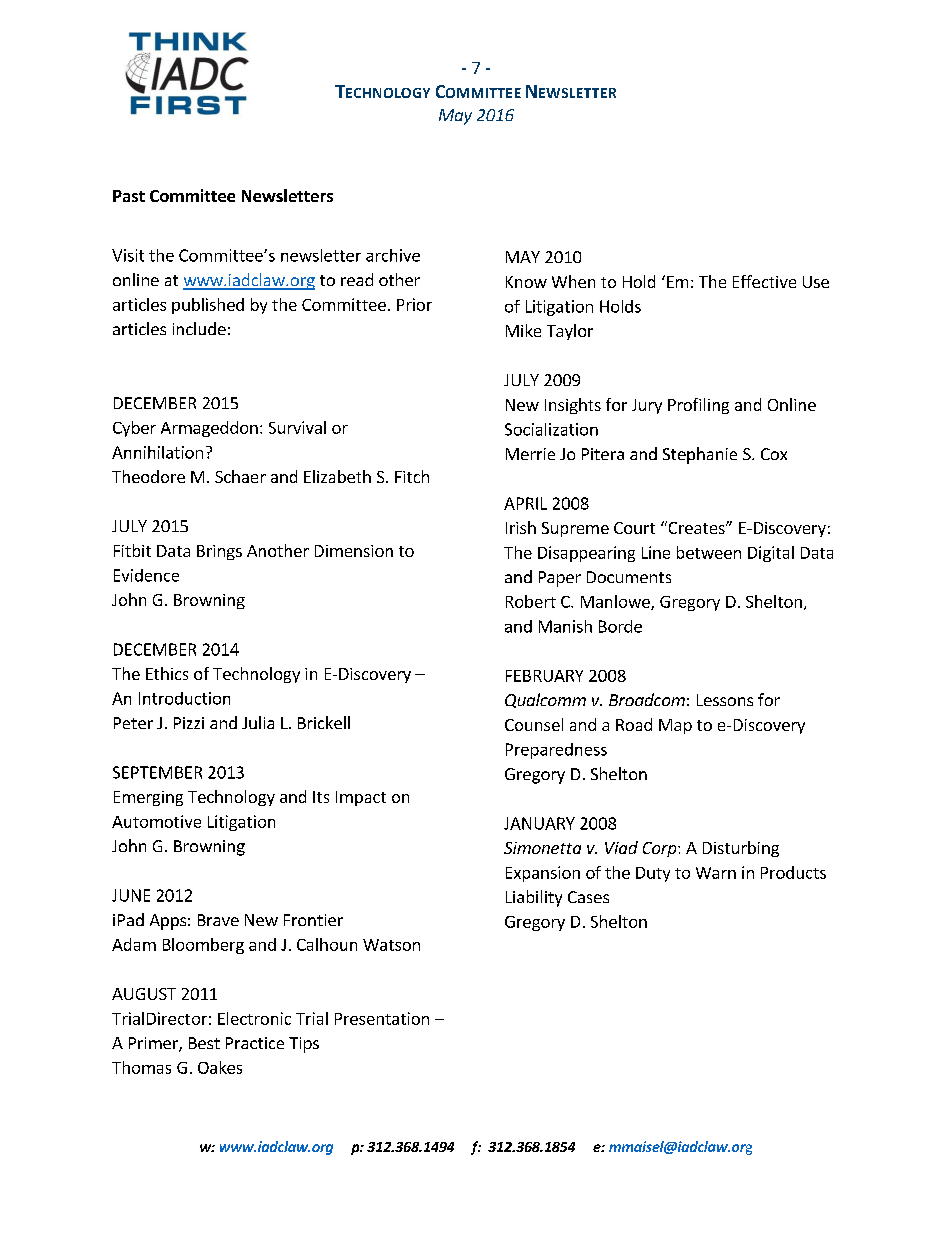  Describe the element at coordinates (764, 281) in the screenshot. I see `Effective` at that location.
